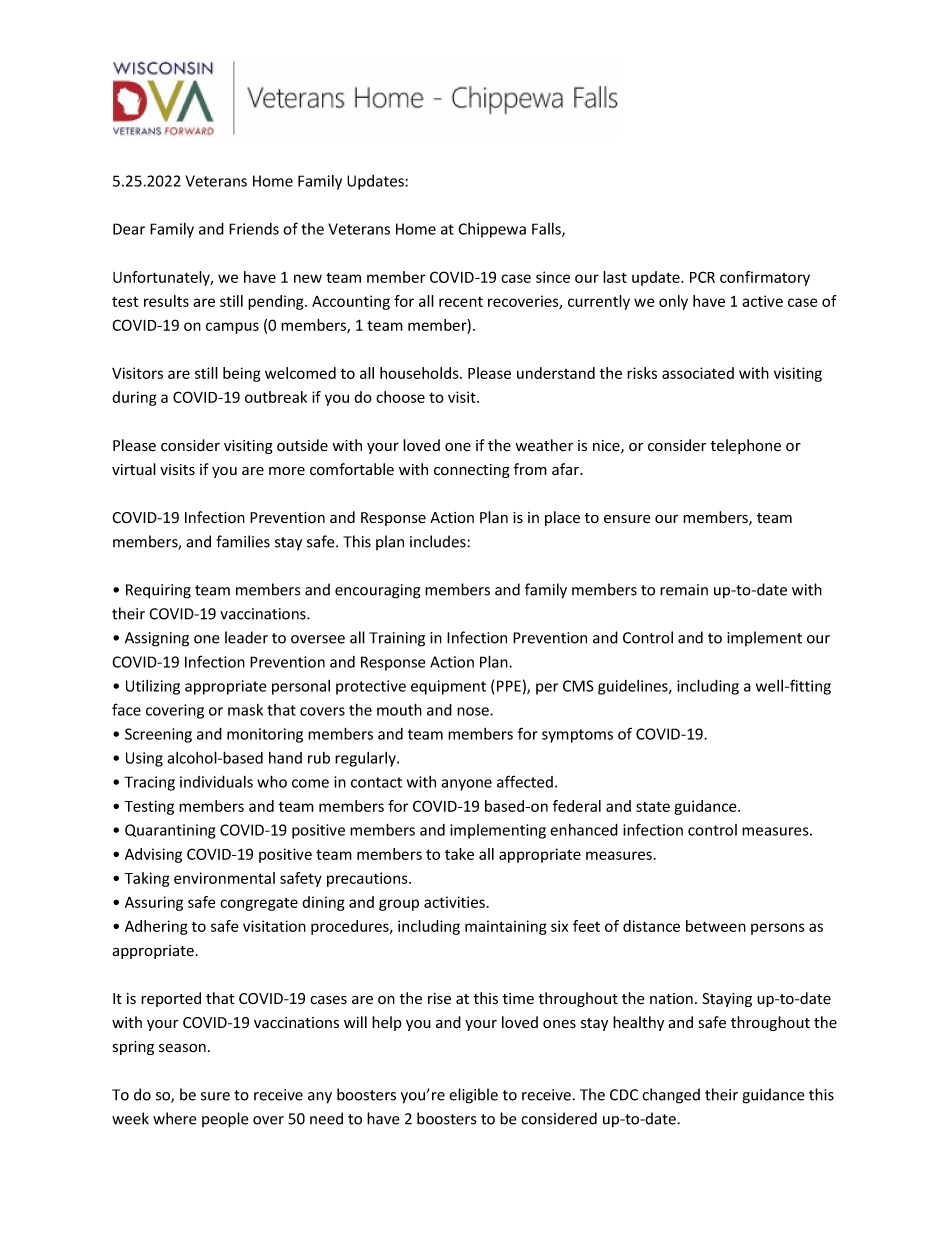 The width and height of the screenshot is (952, 1233). I want to click on remain, so click(684, 590).
